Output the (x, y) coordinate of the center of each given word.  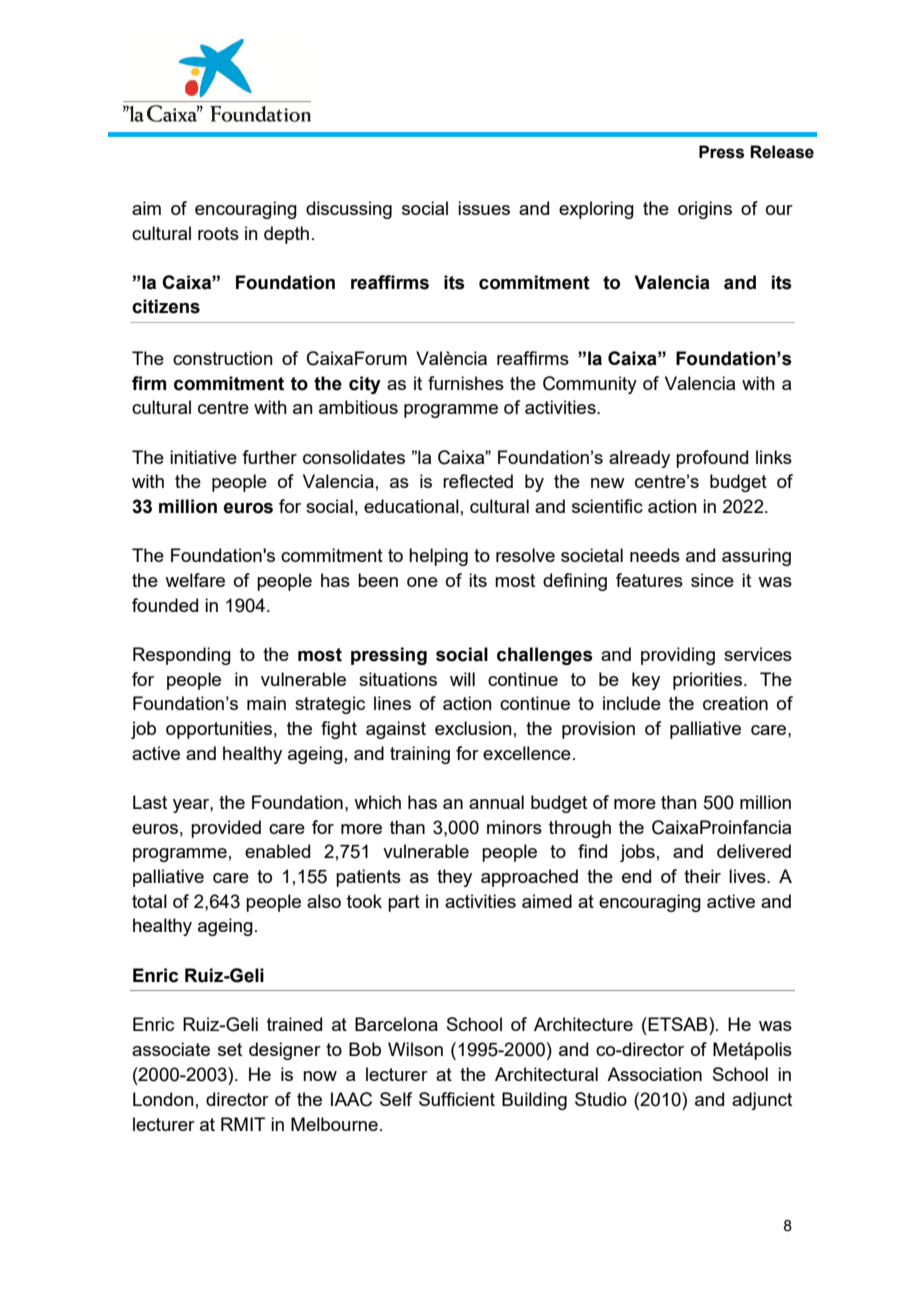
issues (484, 208)
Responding (182, 656)
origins (705, 210)
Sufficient (457, 1099)
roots (218, 233)
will (462, 679)
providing (678, 656)
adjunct (762, 1101)
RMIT (243, 1124)
